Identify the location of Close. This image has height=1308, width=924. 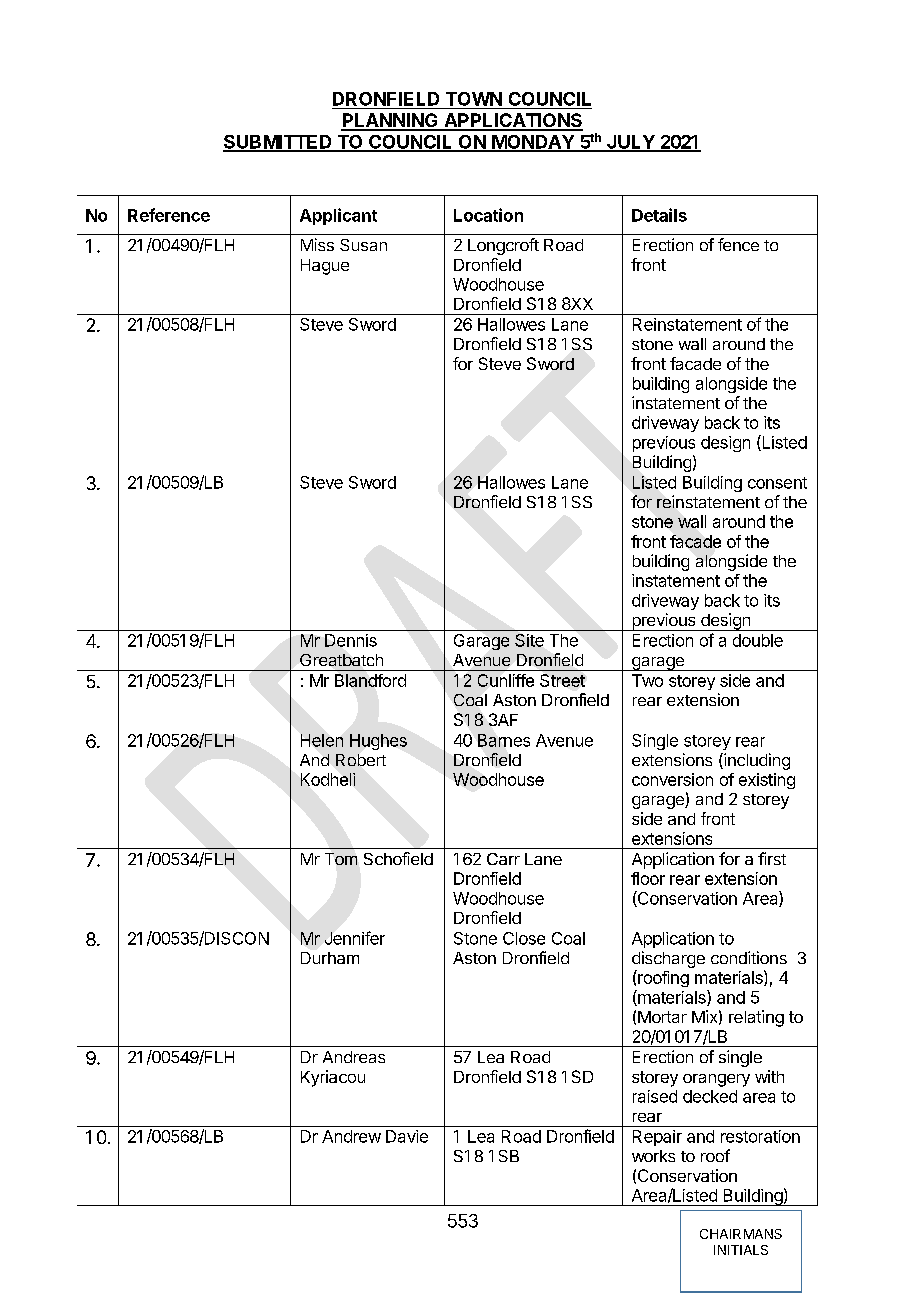
(524, 938).
